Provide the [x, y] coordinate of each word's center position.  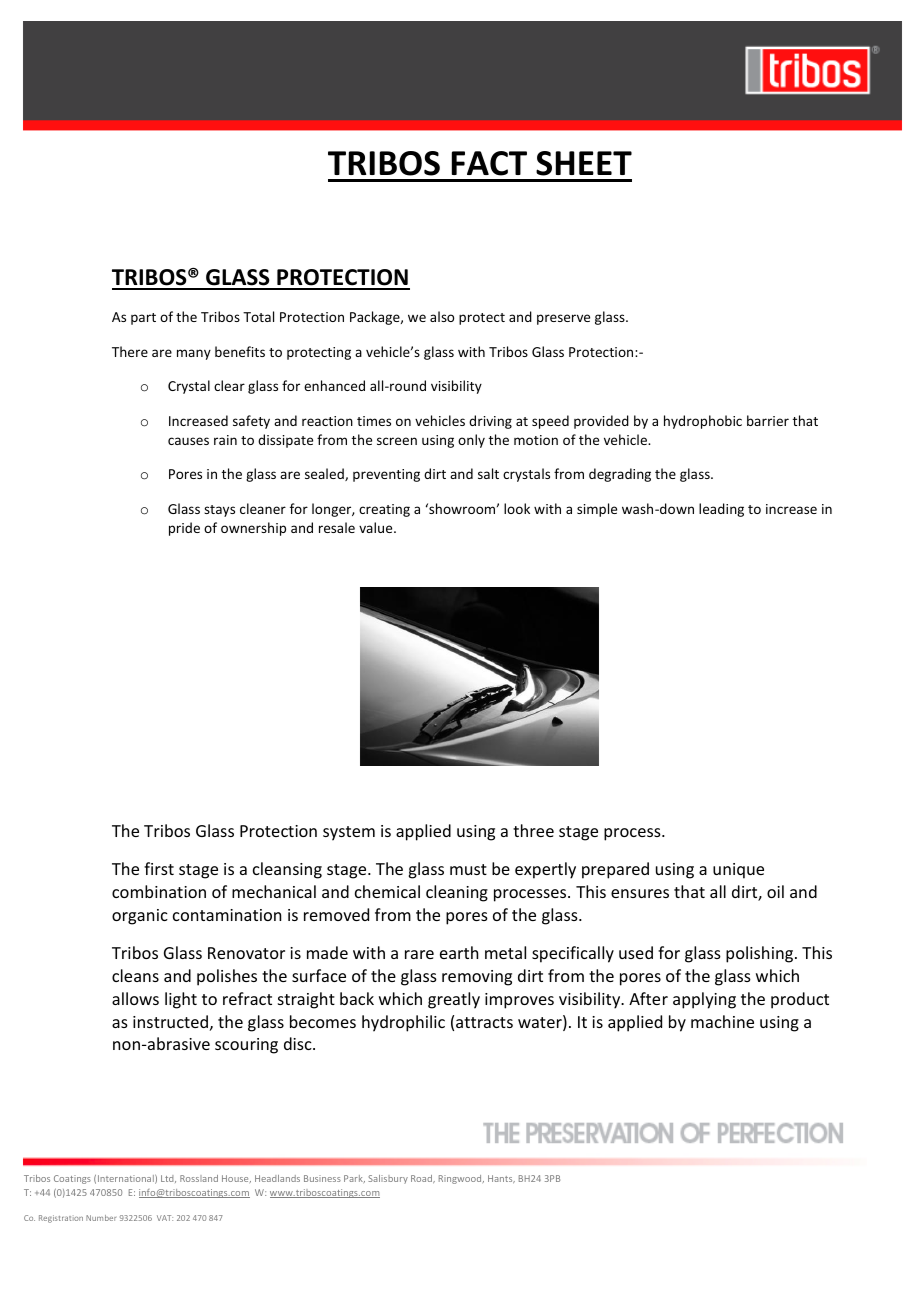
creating [384, 510]
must [468, 869]
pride [184, 529]
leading [721, 510]
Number [101, 1218]
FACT [489, 163]
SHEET [584, 163]
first [159, 868]
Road [423, 1179]
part [143, 319]
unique [738, 871]
